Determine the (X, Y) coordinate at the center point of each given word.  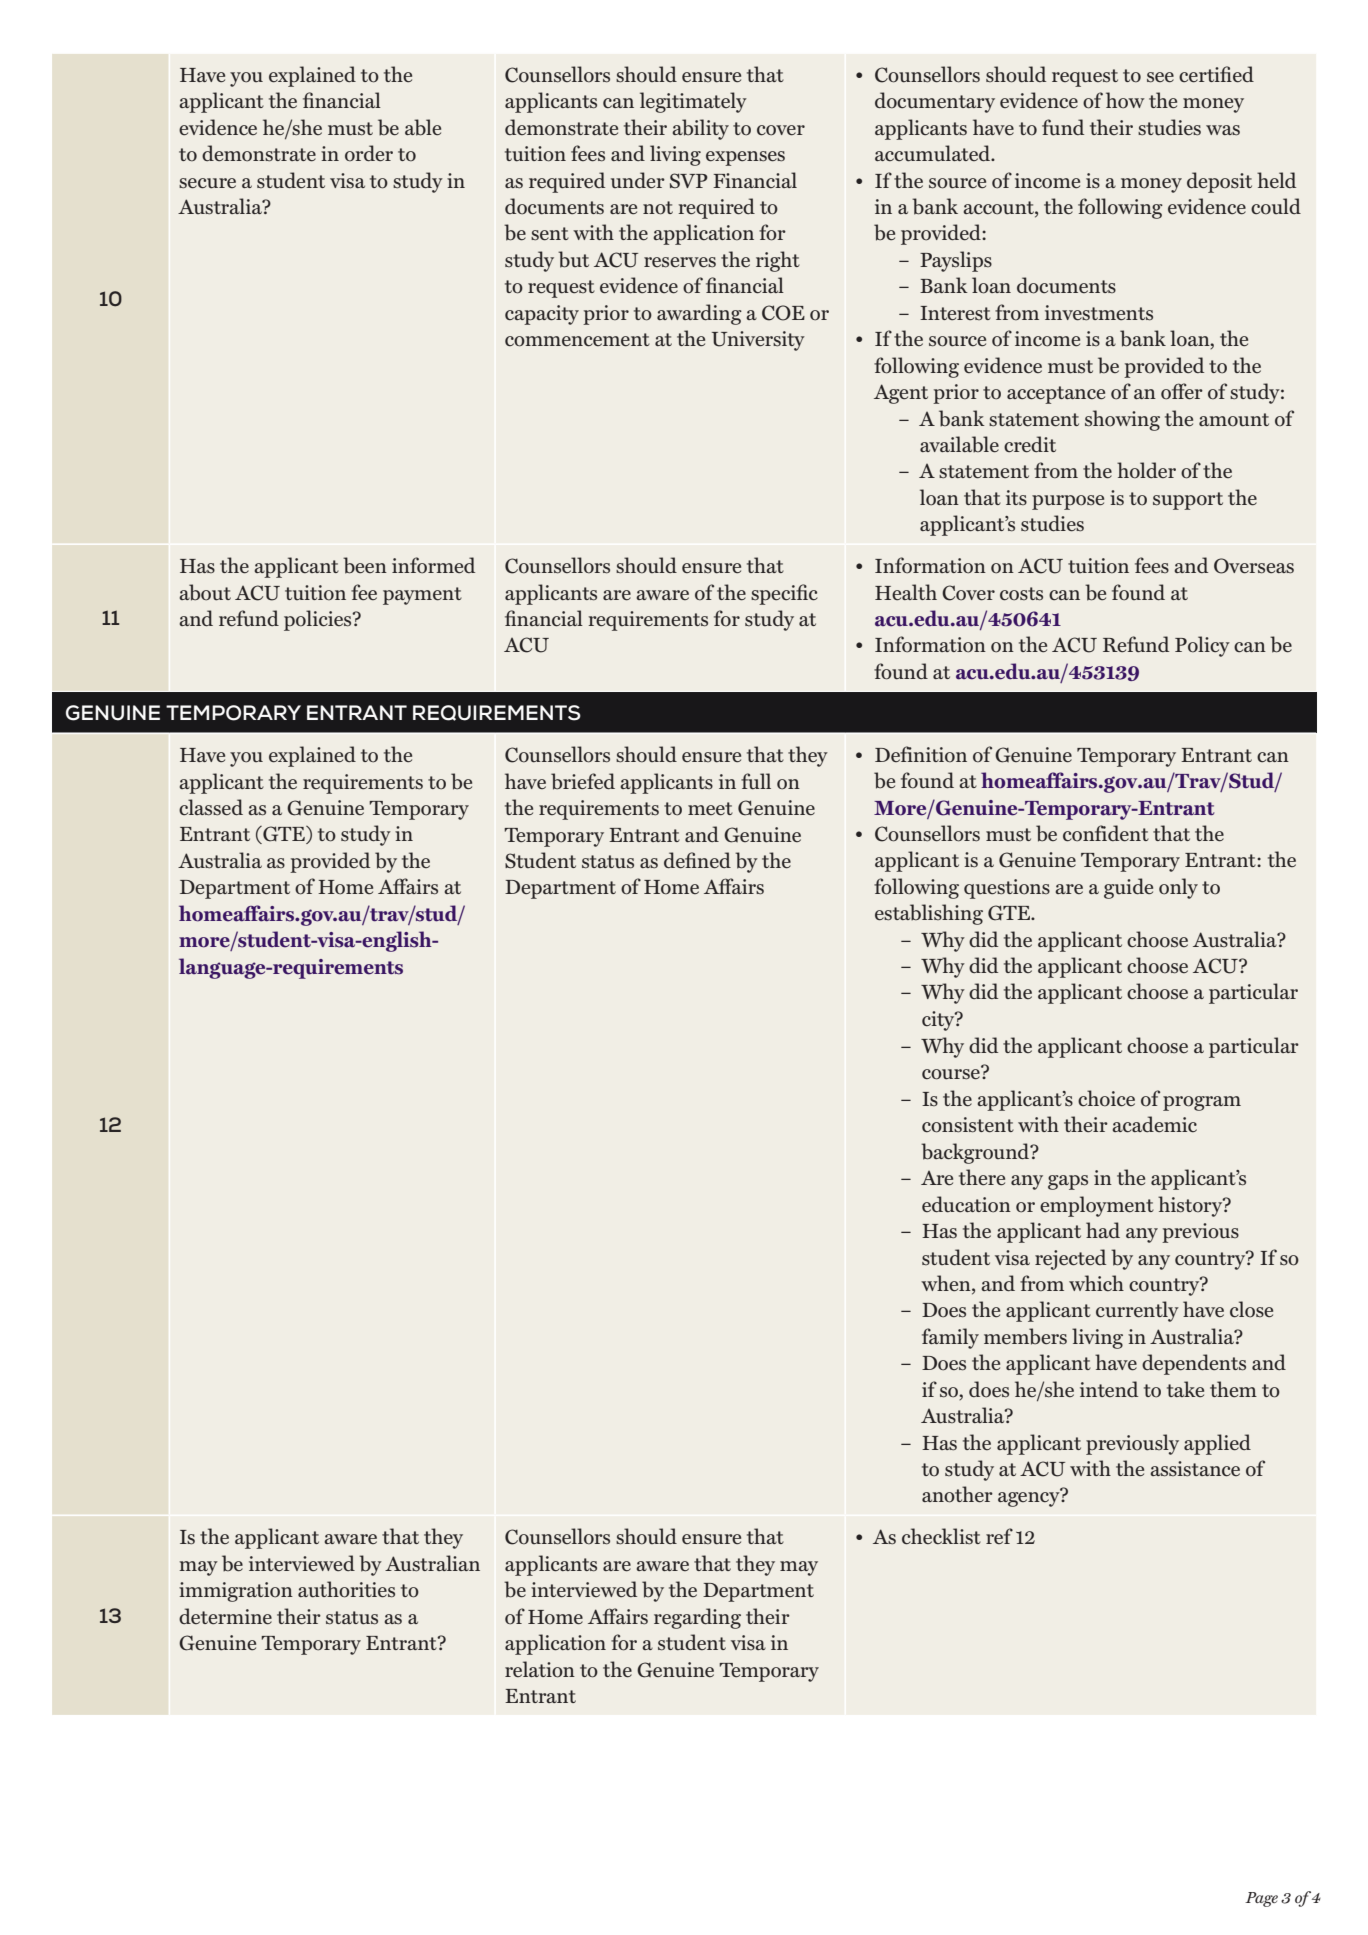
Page (1261, 1899)
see (1160, 77)
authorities (346, 1589)
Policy (1202, 646)
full (756, 781)
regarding (697, 1618)
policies (319, 620)
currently (1137, 1311)
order (369, 153)
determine (225, 1616)
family (950, 1338)
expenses (745, 158)
